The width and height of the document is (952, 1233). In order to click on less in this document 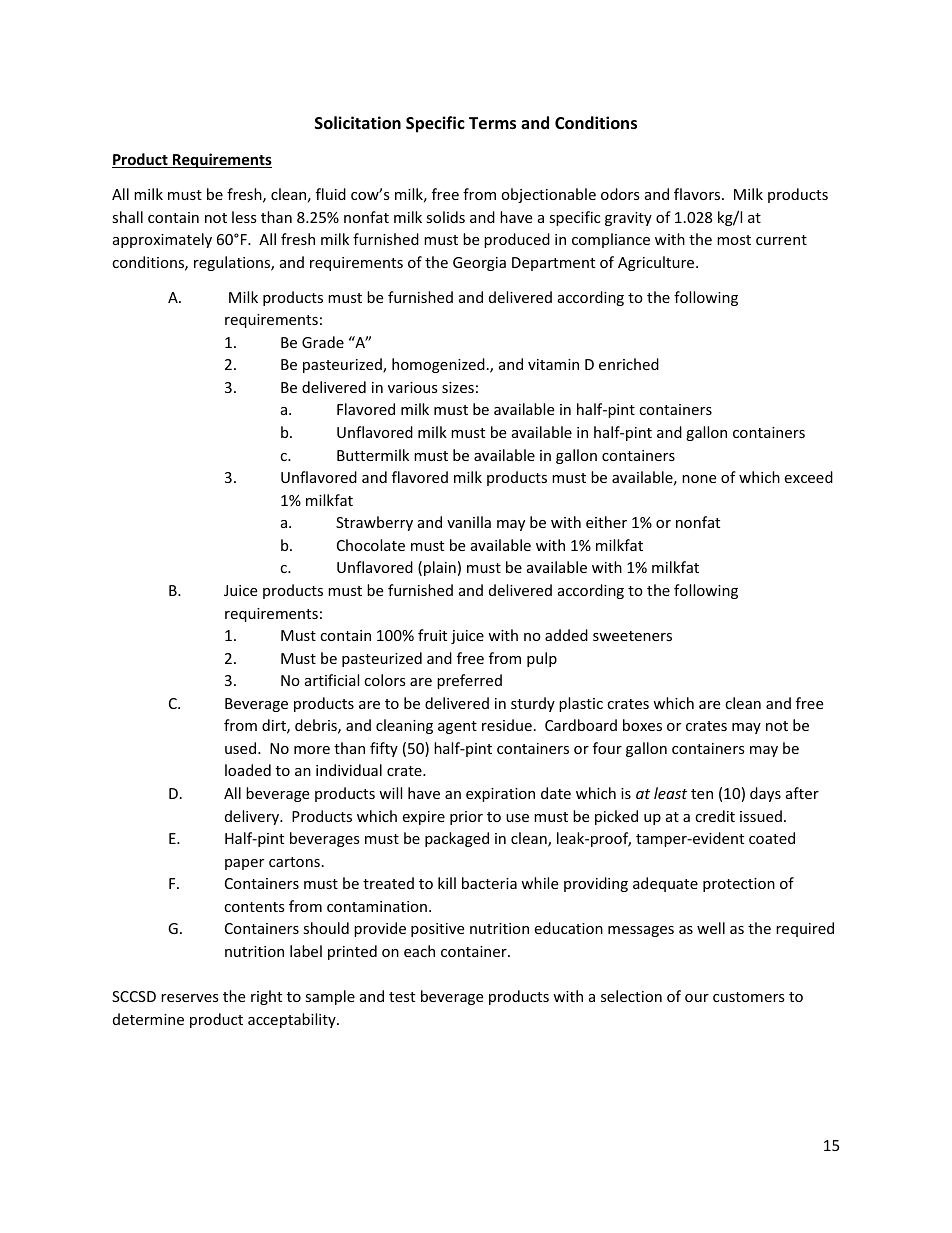, I will do `click(244, 217)`.
